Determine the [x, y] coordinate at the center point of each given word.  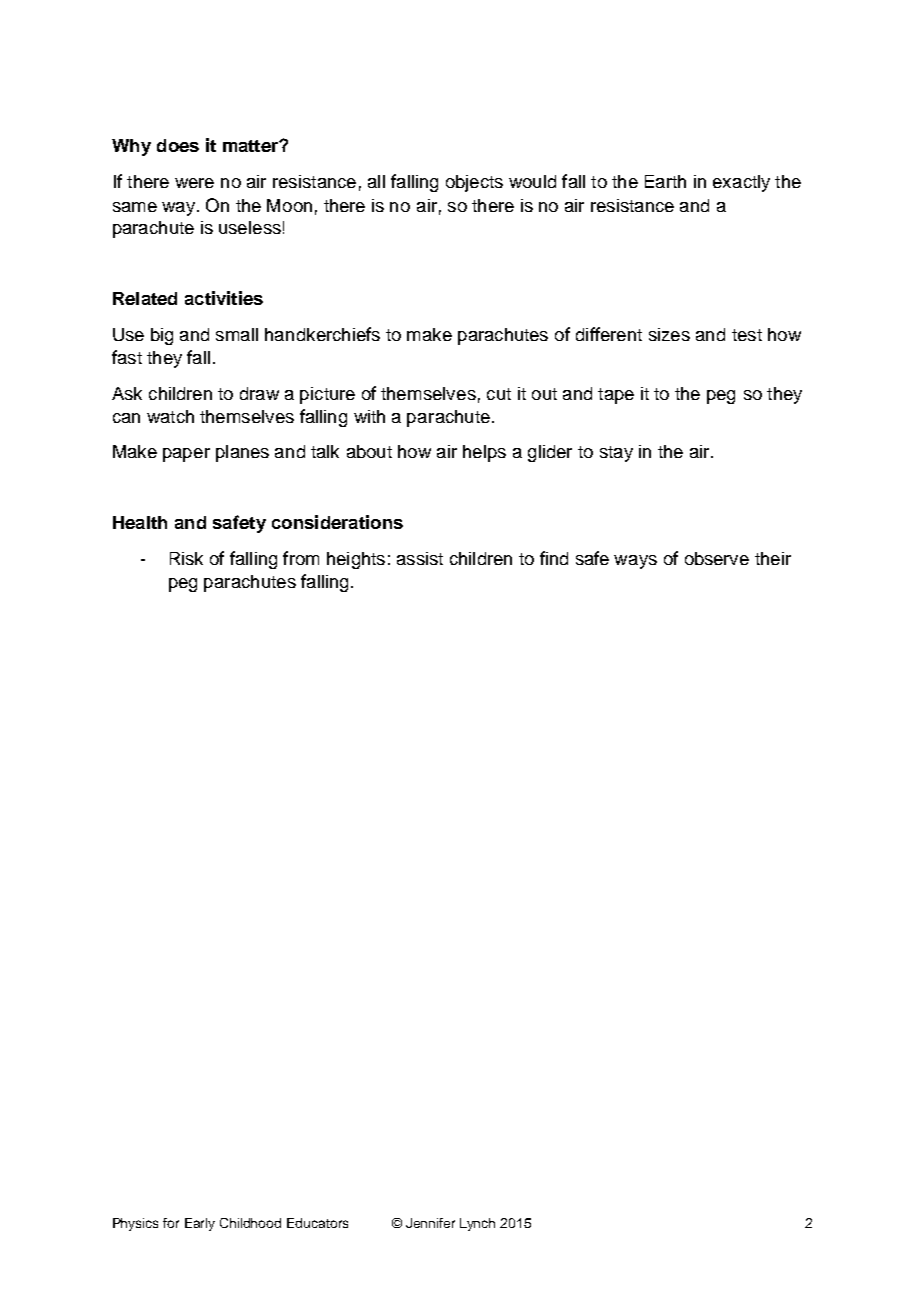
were [194, 183]
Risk [186, 558]
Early [200, 1224]
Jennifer [430, 1223]
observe [717, 558]
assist [420, 558]
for [171, 1223]
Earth [665, 181]
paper [186, 455]
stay [616, 454]
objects [474, 183]
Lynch [477, 1224]
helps [484, 453]
